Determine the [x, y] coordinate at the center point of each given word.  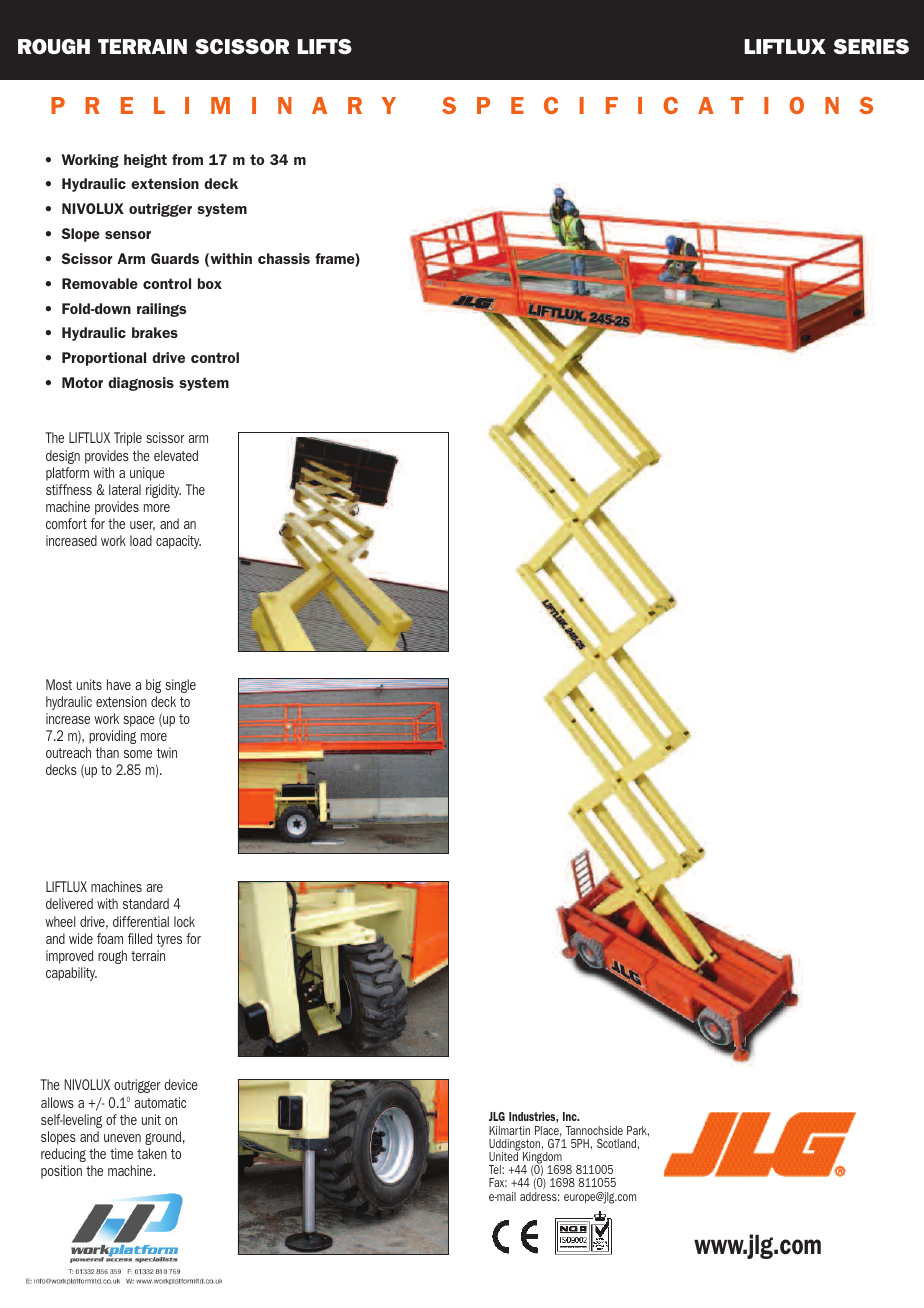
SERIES [871, 46]
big [153, 686]
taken [152, 1153]
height [145, 161]
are [154, 888]
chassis [284, 258]
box [210, 283]
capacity [178, 542]
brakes [155, 332]
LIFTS [325, 46]
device [181, 1084]
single [180, 686]
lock [184, 921]
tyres [169, 940]
